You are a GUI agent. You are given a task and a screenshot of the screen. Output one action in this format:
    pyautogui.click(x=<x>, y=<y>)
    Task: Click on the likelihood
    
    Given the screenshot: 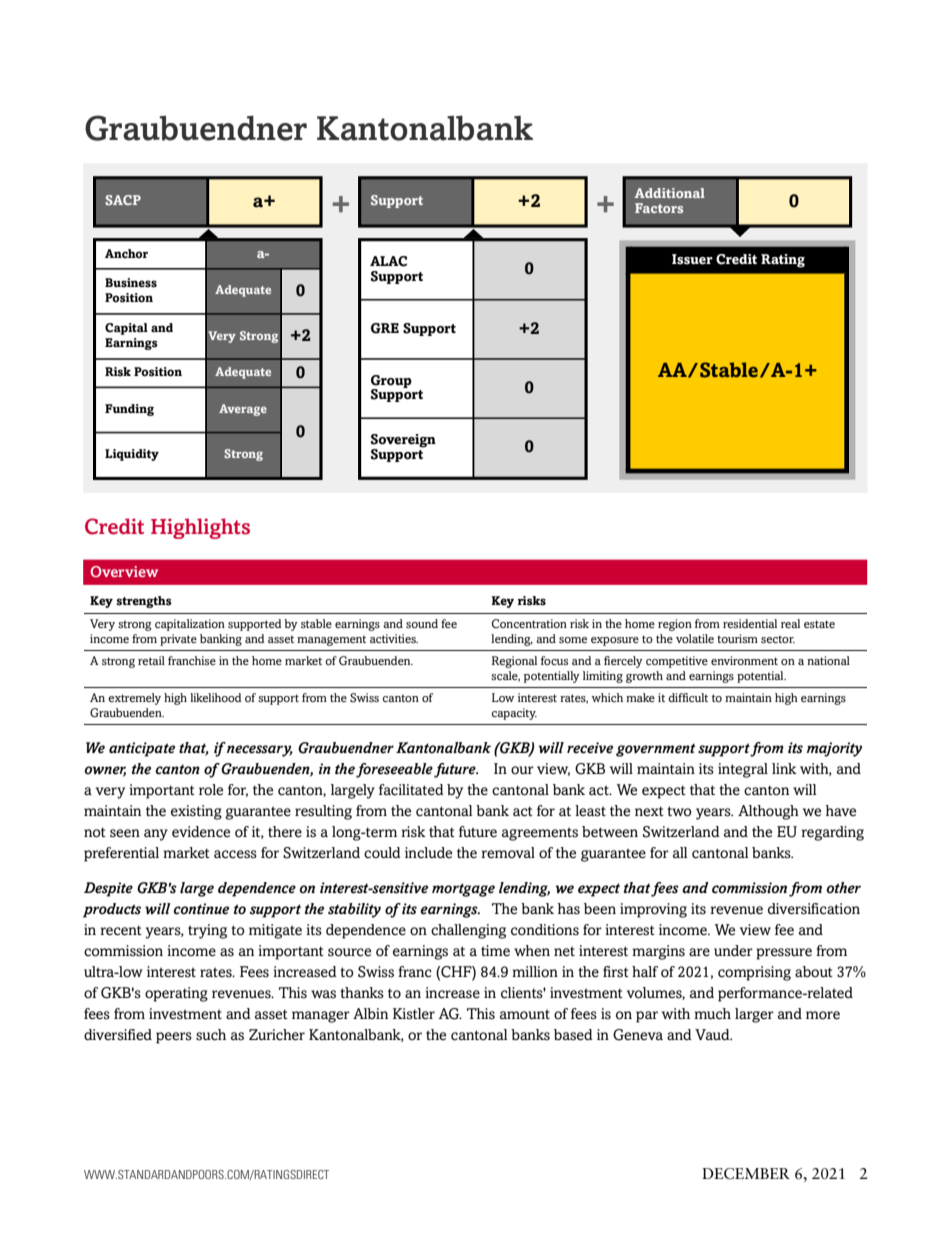 What is the action you would take?
    pyautogui.click(x=216, y=697)
